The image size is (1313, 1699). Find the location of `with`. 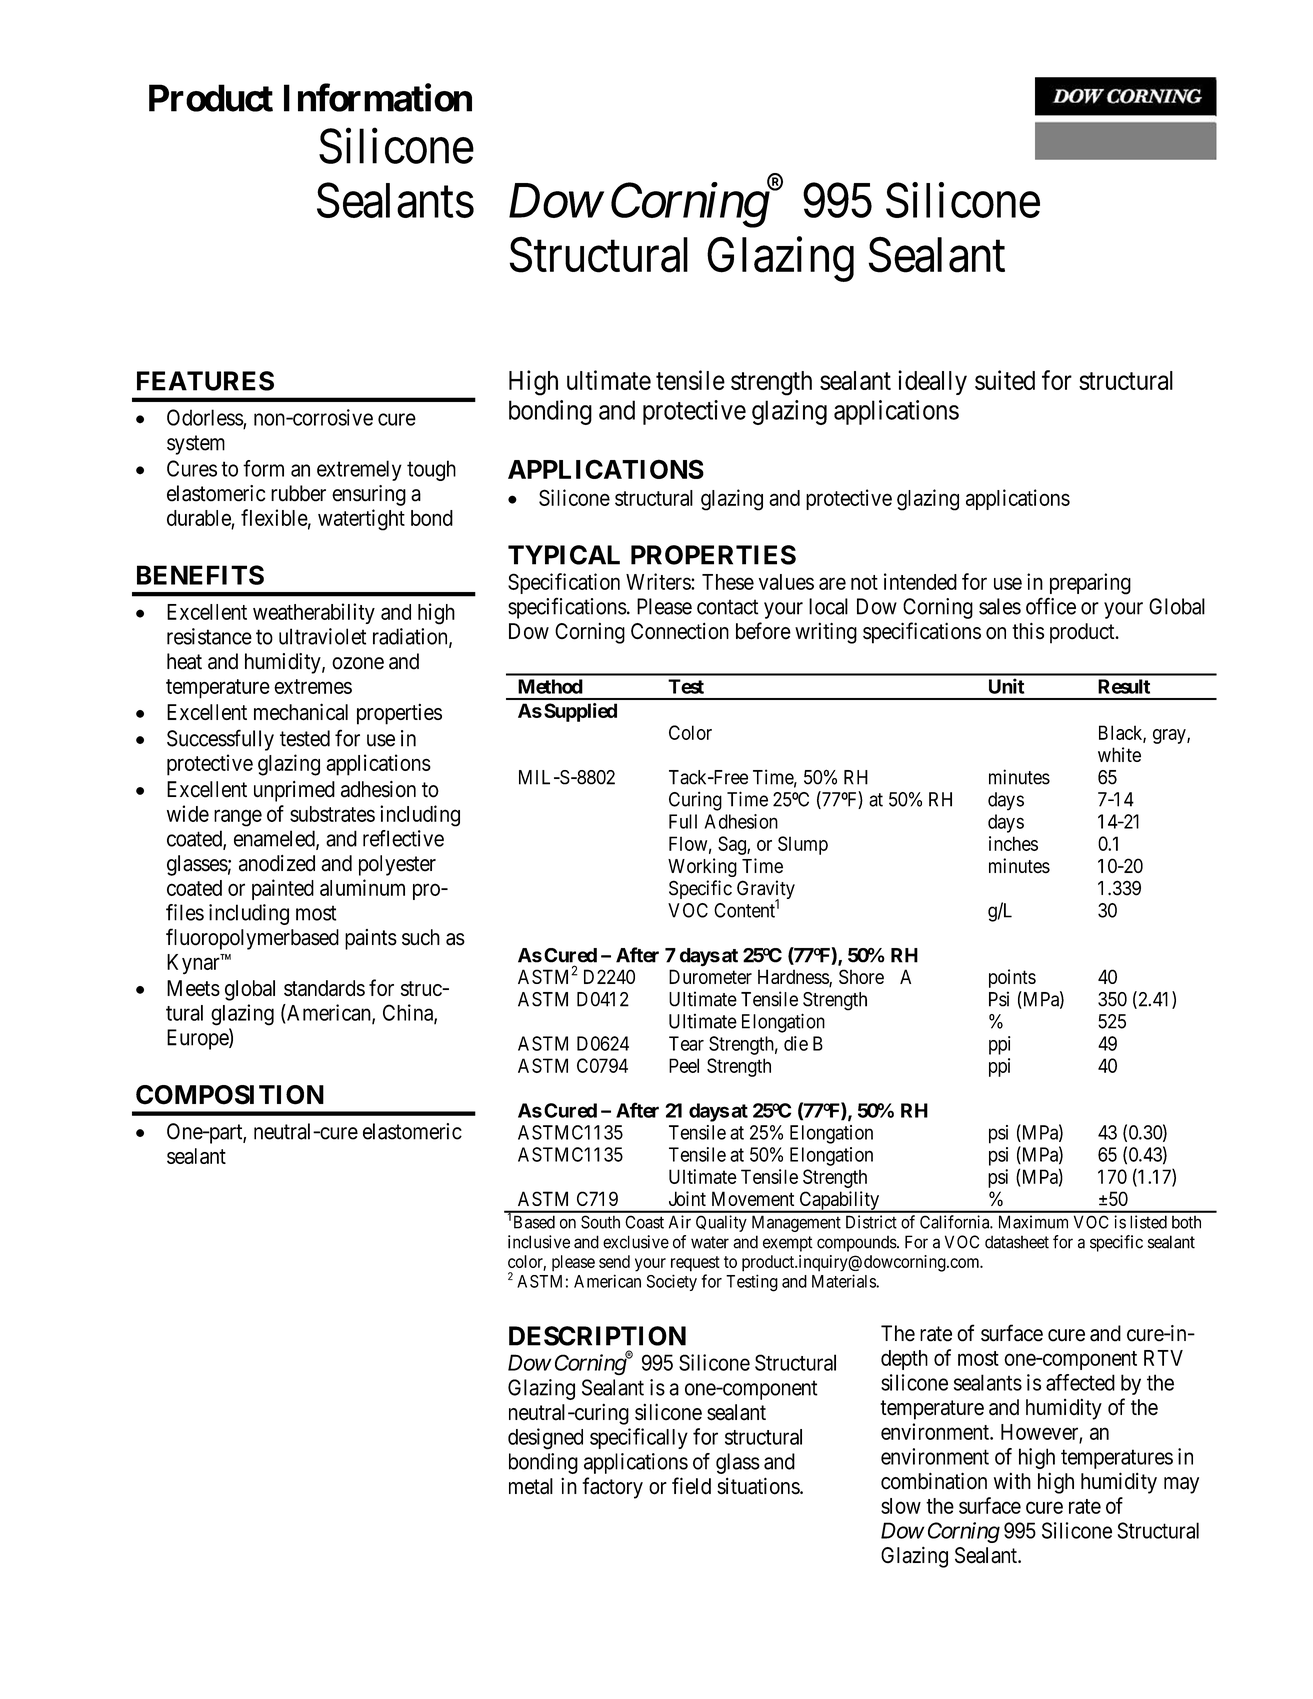

with is located at coordinates (1012, 1481).
